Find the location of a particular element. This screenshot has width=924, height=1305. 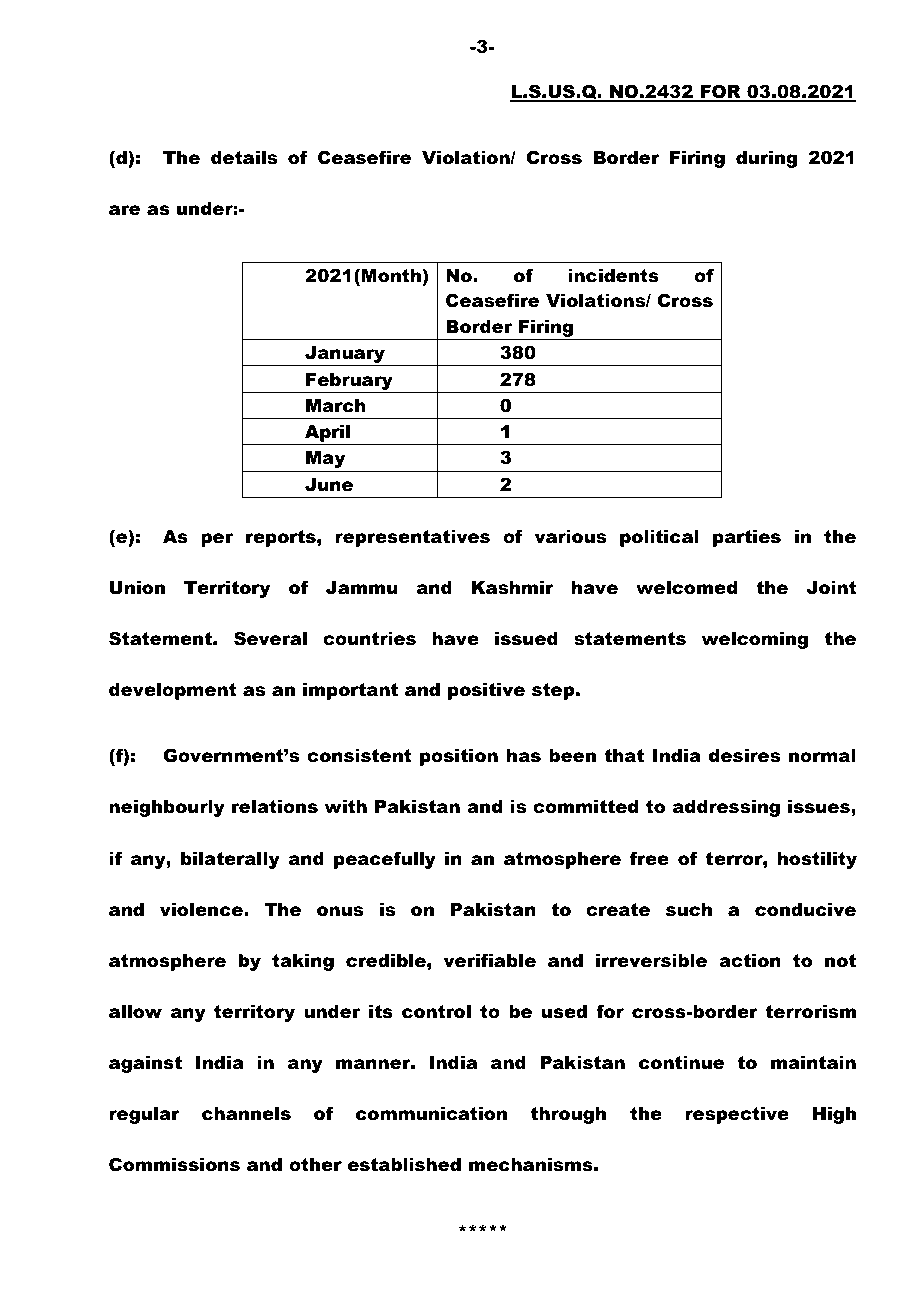

welcomed is located at coordinates (687, 588).
